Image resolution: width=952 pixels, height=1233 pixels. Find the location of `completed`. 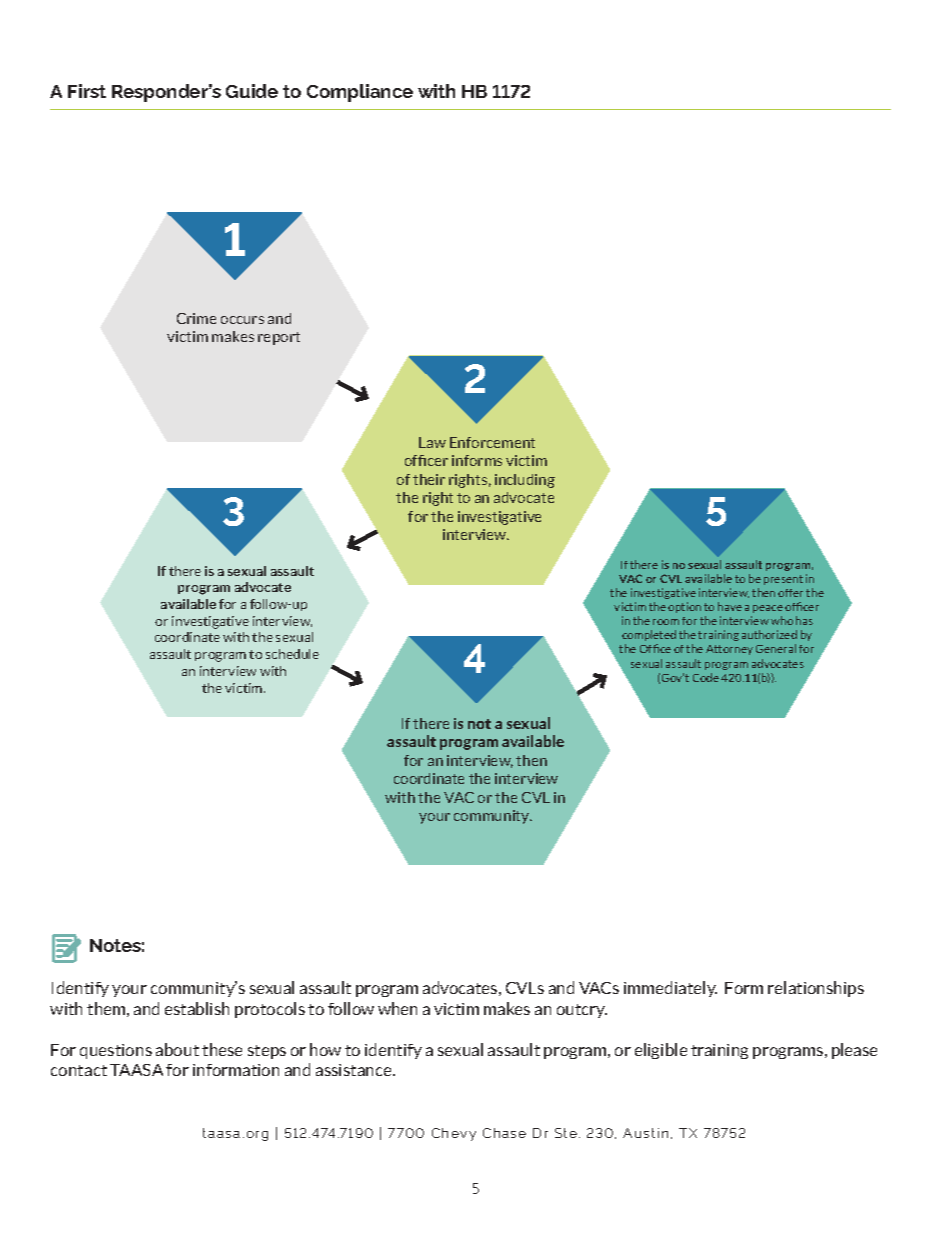

completed is located at coordinates (649, 635).
